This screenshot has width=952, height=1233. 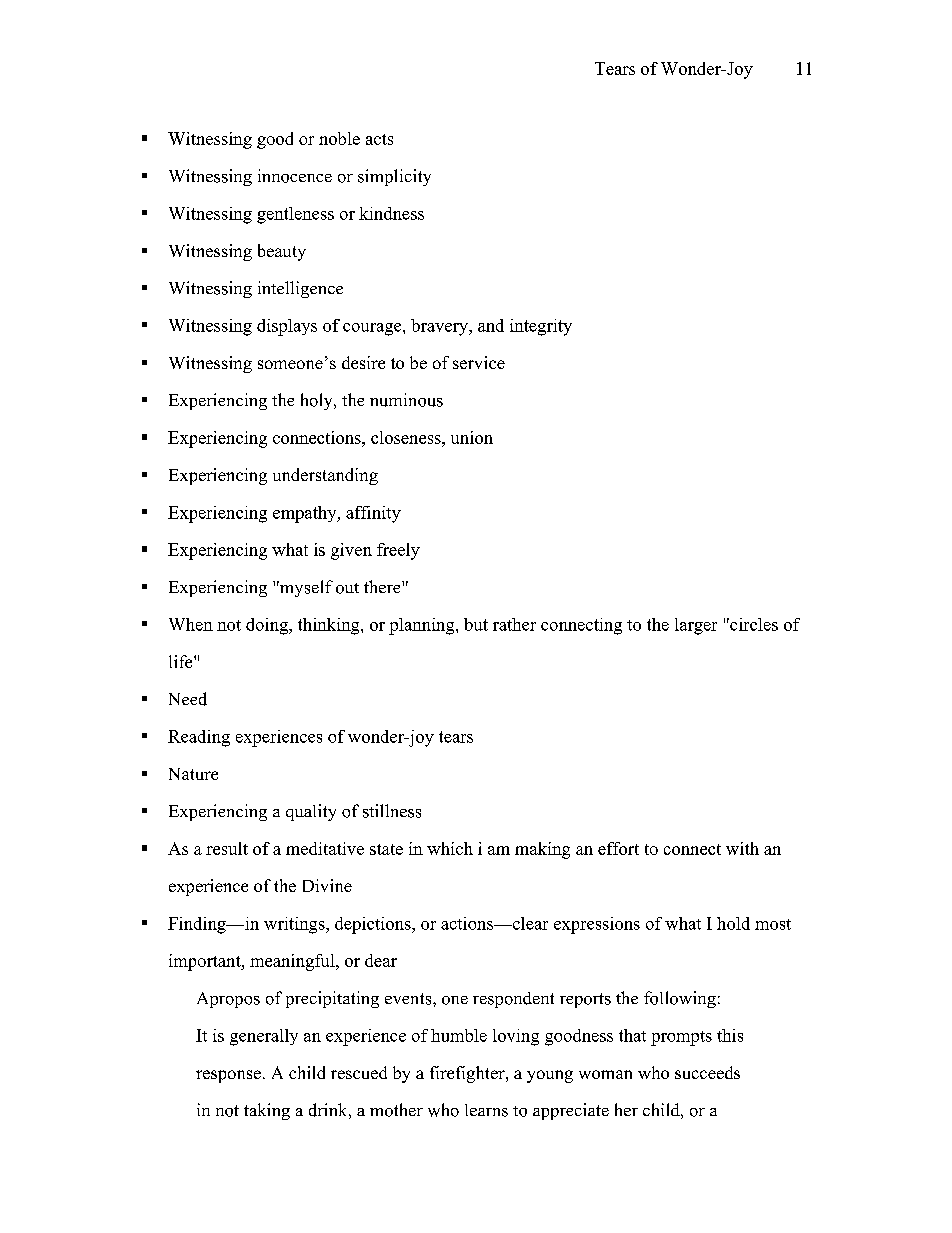 I want to click on simplicity, so click(x=394, y=177).
